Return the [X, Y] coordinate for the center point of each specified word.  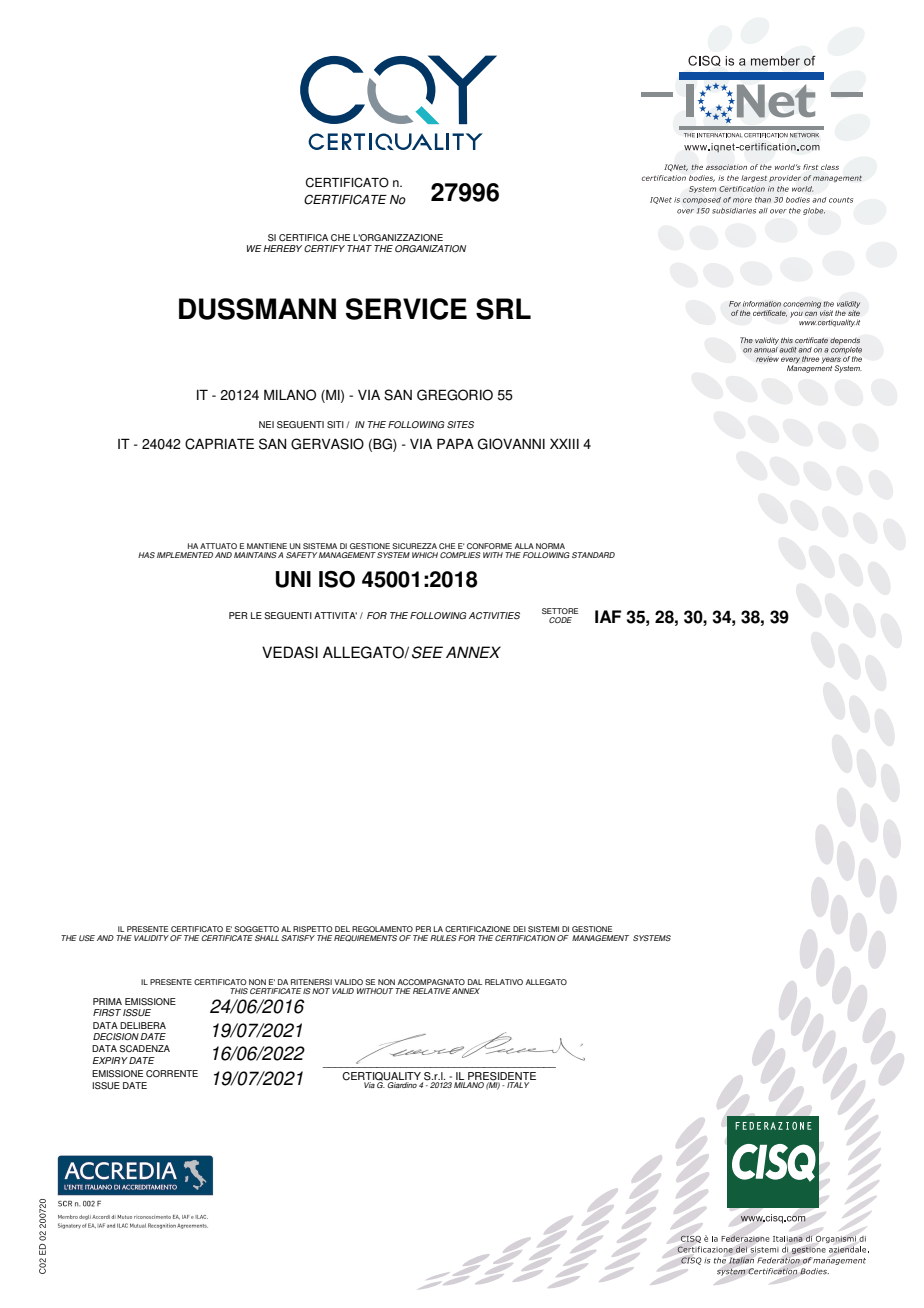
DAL [475, 982]
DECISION [116, 1037]
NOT [321, 991]
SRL [503, 309]
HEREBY [282, 248]
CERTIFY [324, 248]
